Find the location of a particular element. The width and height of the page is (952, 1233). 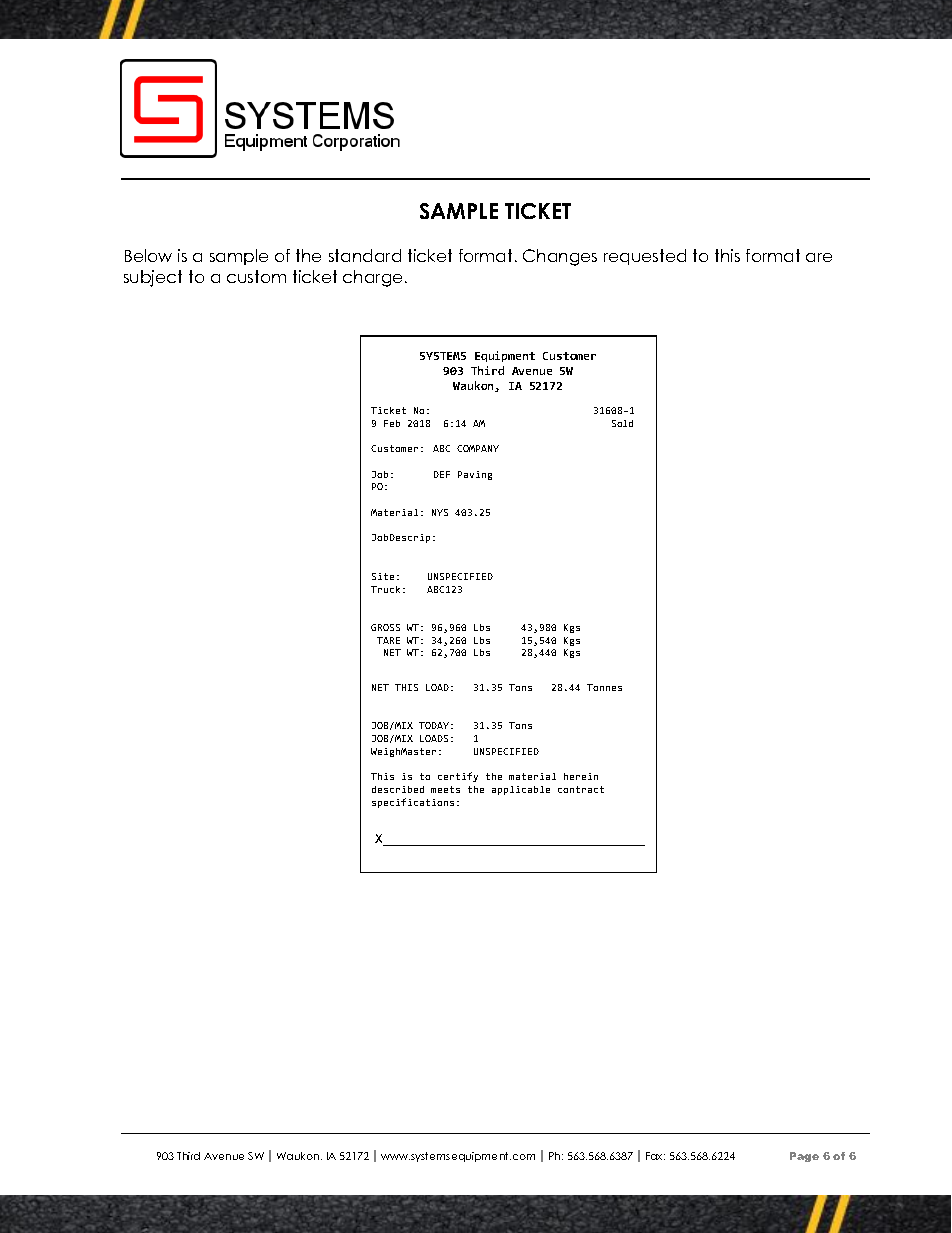

NYS is located at coordinates (440, 512).
